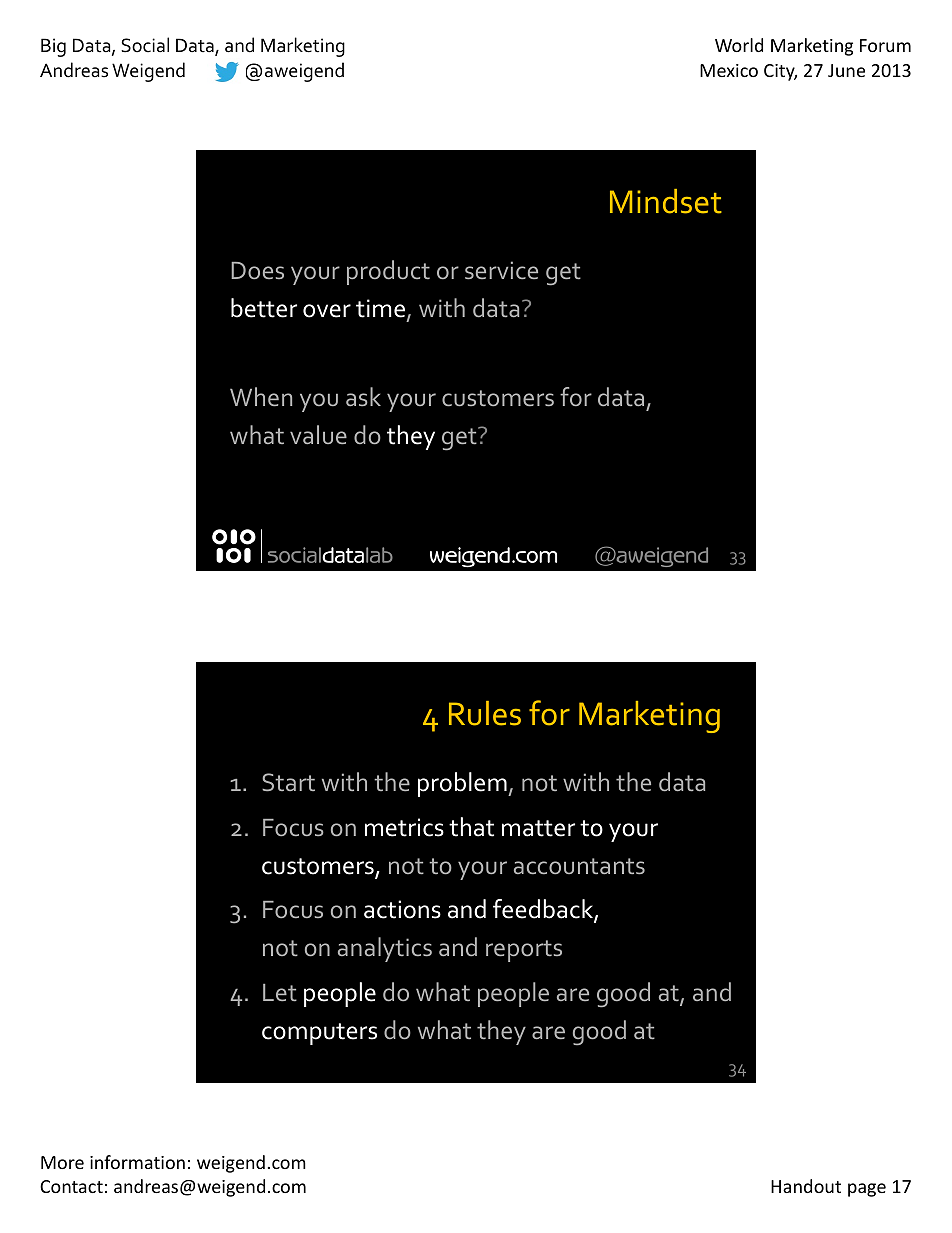  Describe the element at coordinates (579, 866) in the image. I see `accountants` at that location.
